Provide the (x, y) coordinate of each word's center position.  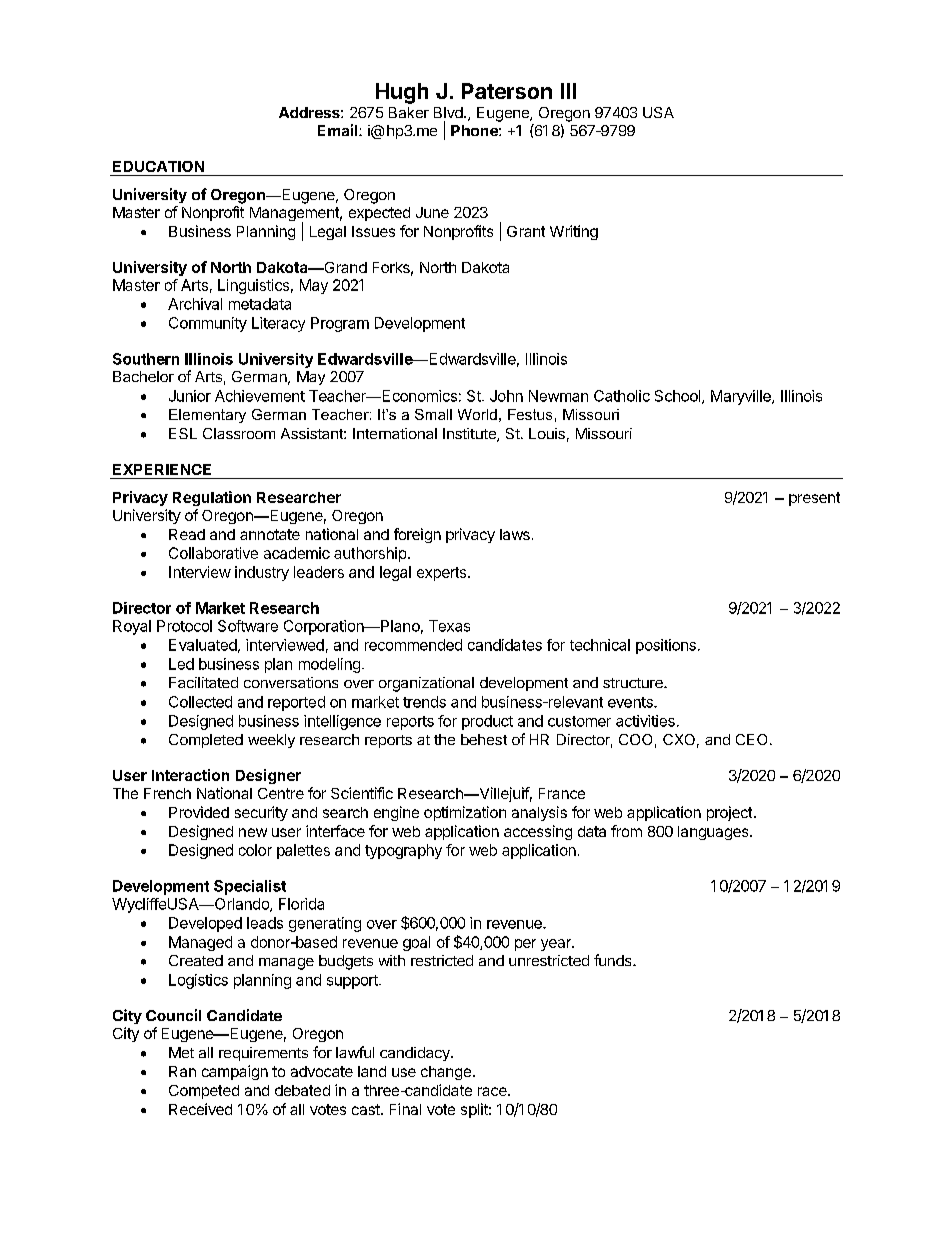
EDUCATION (158, 166)
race (493, 1091)
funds (614, 960)
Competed (204, 1092)
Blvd (449, 112)
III (568, 91)
